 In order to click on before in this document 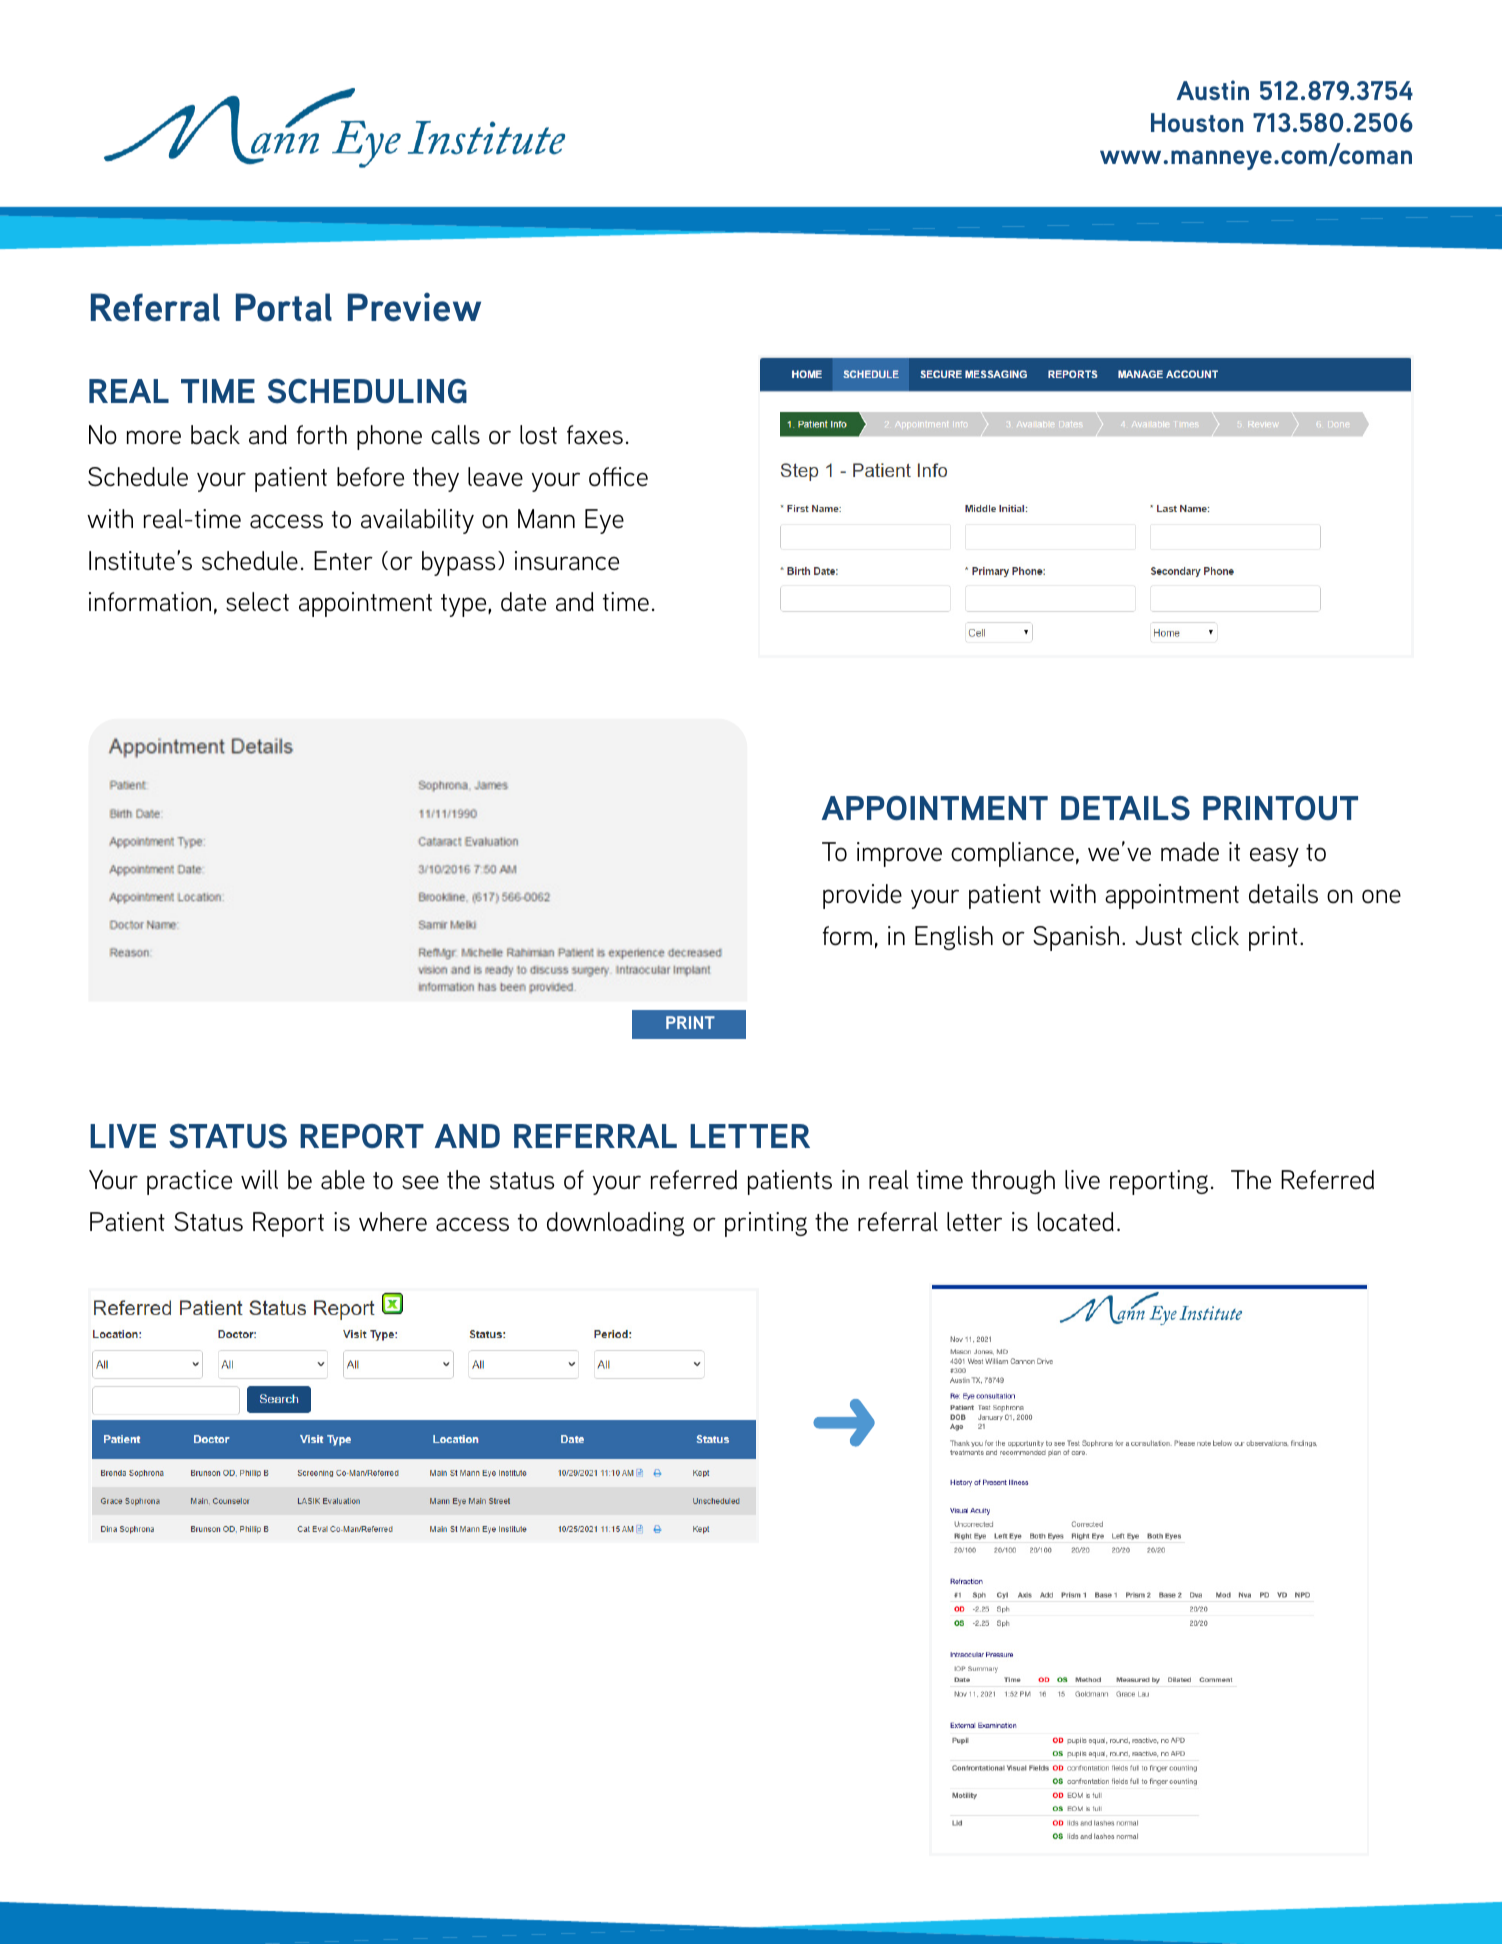, I will do `click(370, 477)`.
